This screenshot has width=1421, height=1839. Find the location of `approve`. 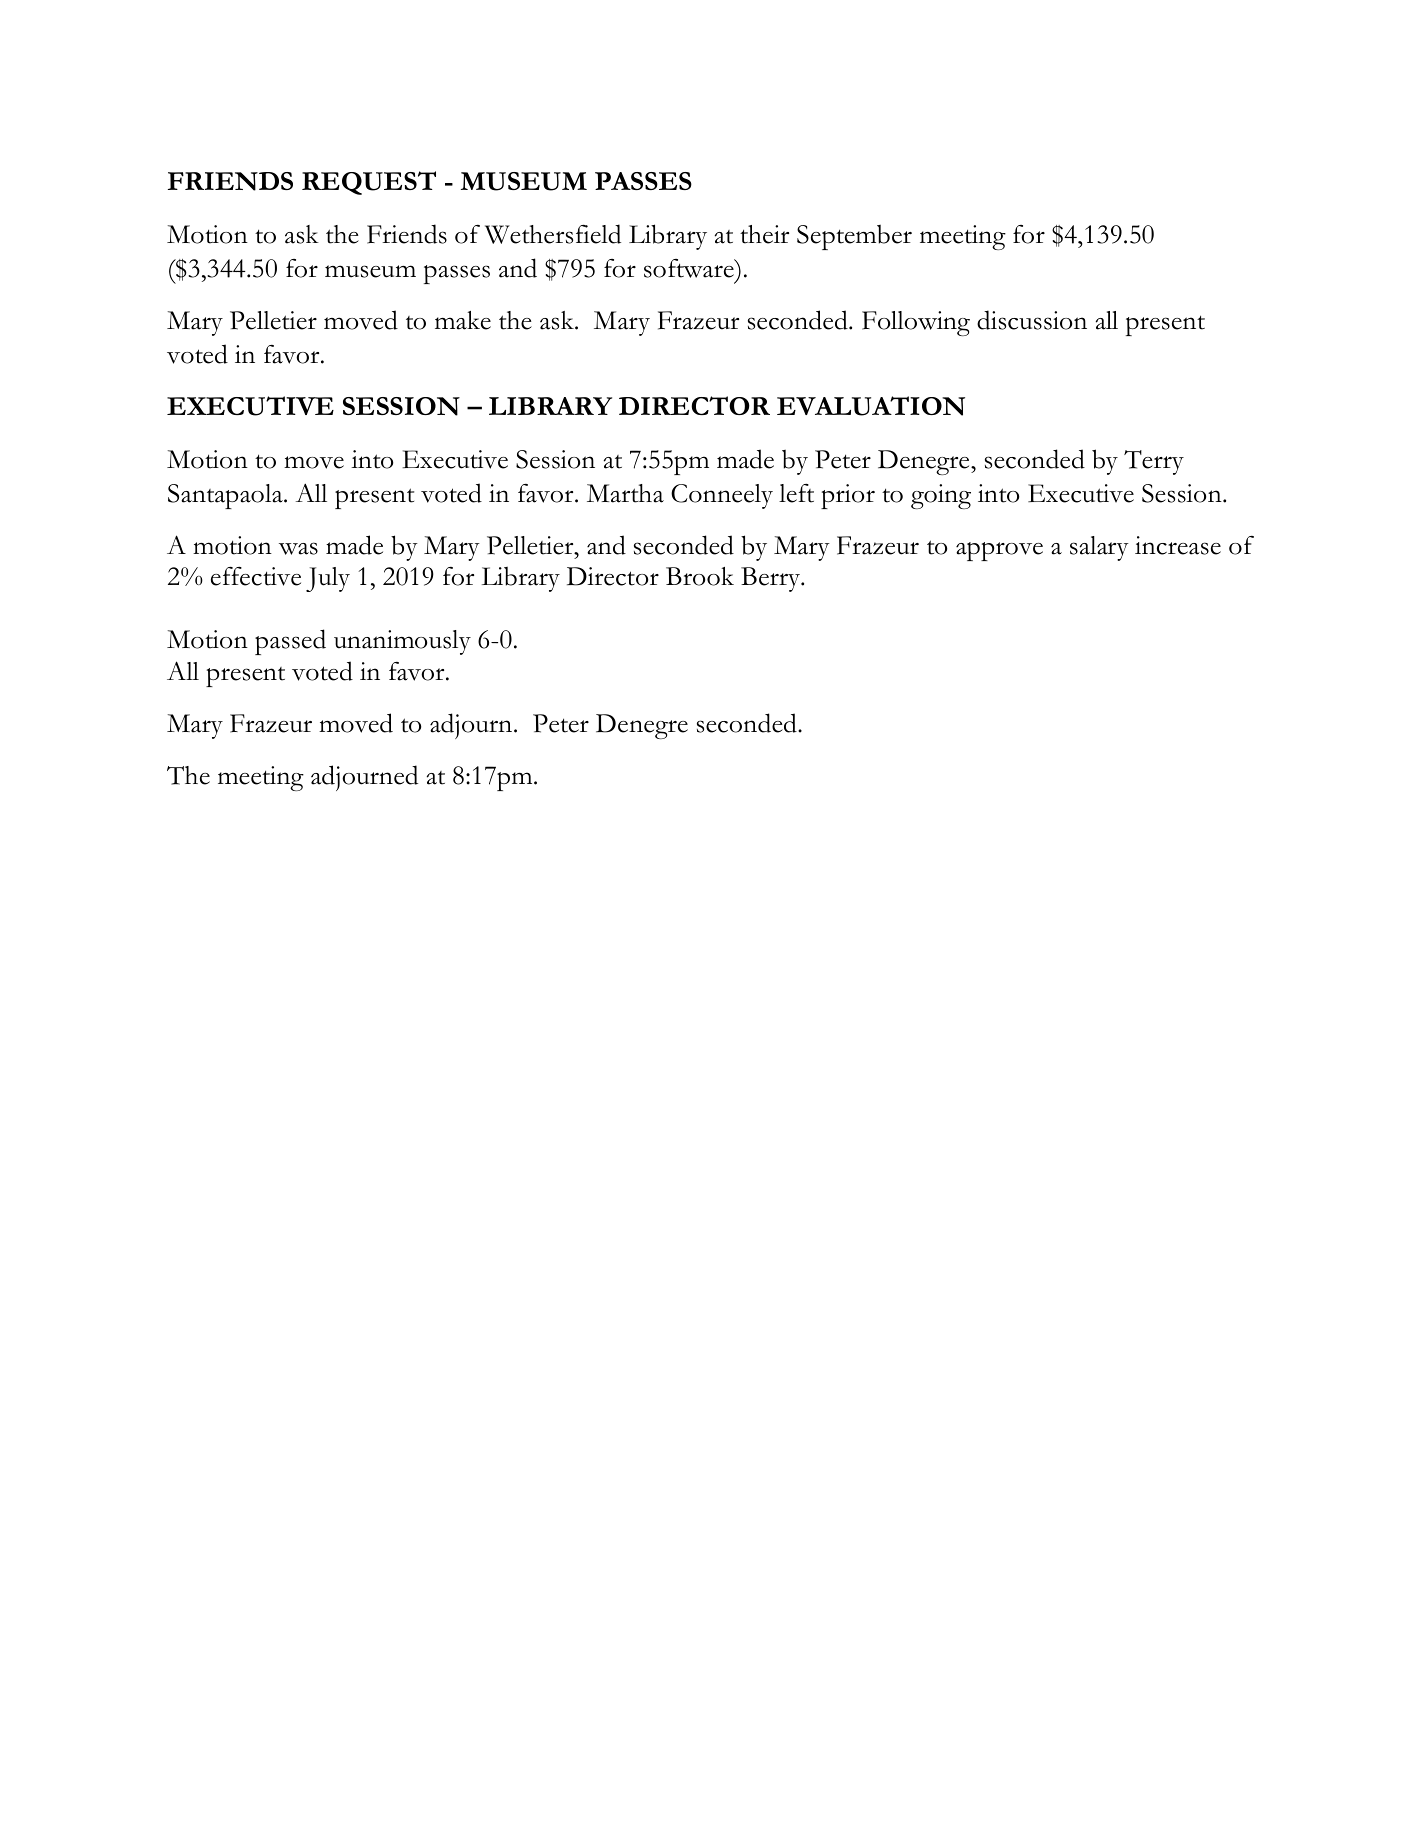

approve is located at coordinates (999, 551).
